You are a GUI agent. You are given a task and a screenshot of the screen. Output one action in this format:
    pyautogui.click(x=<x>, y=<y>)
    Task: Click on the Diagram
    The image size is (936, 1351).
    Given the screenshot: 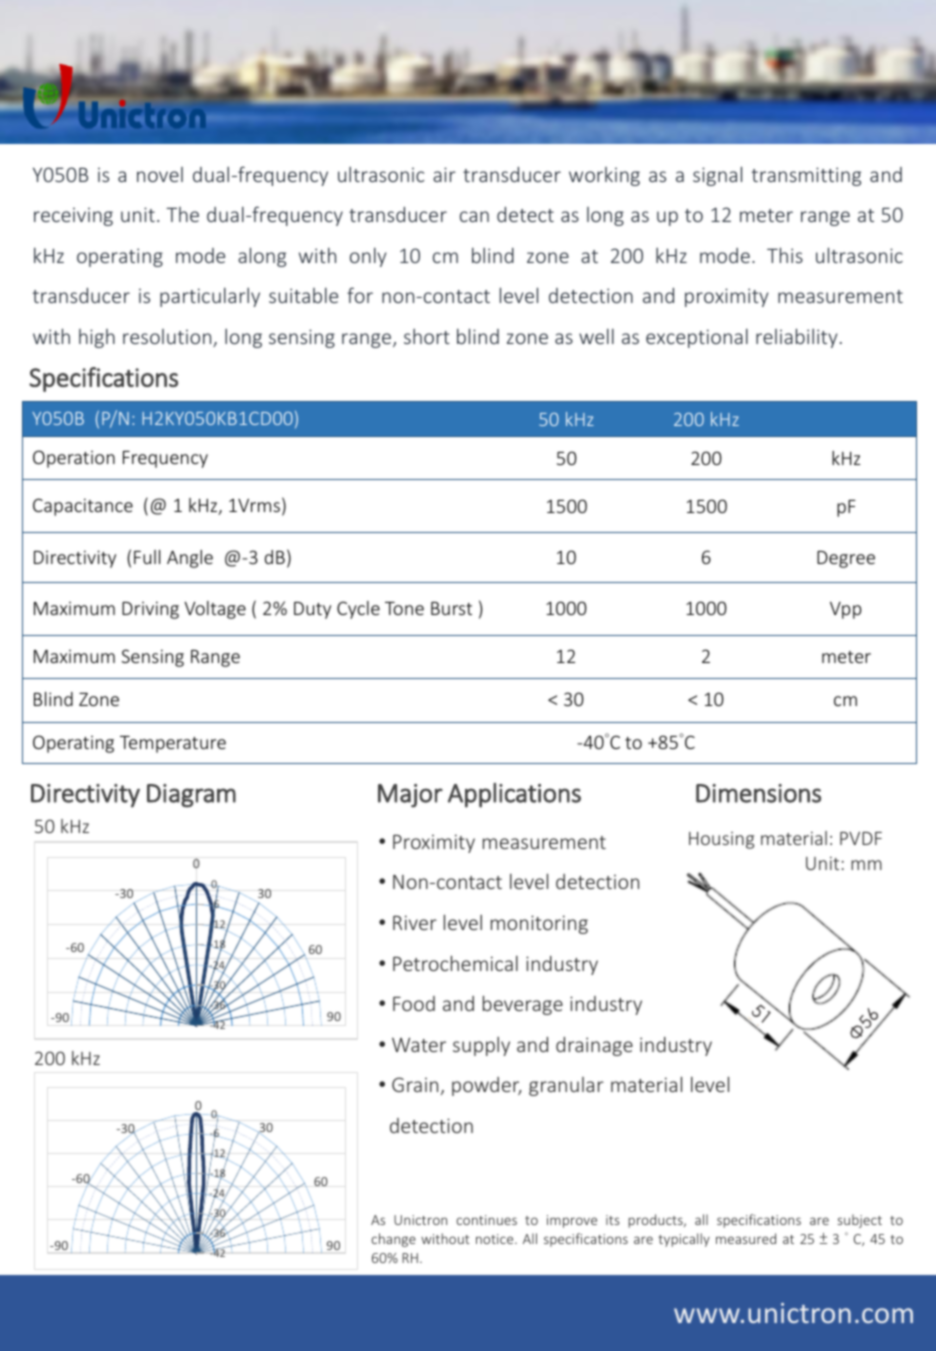 What is the action you would take?
    pyautogui.click(x=191, y=796)
